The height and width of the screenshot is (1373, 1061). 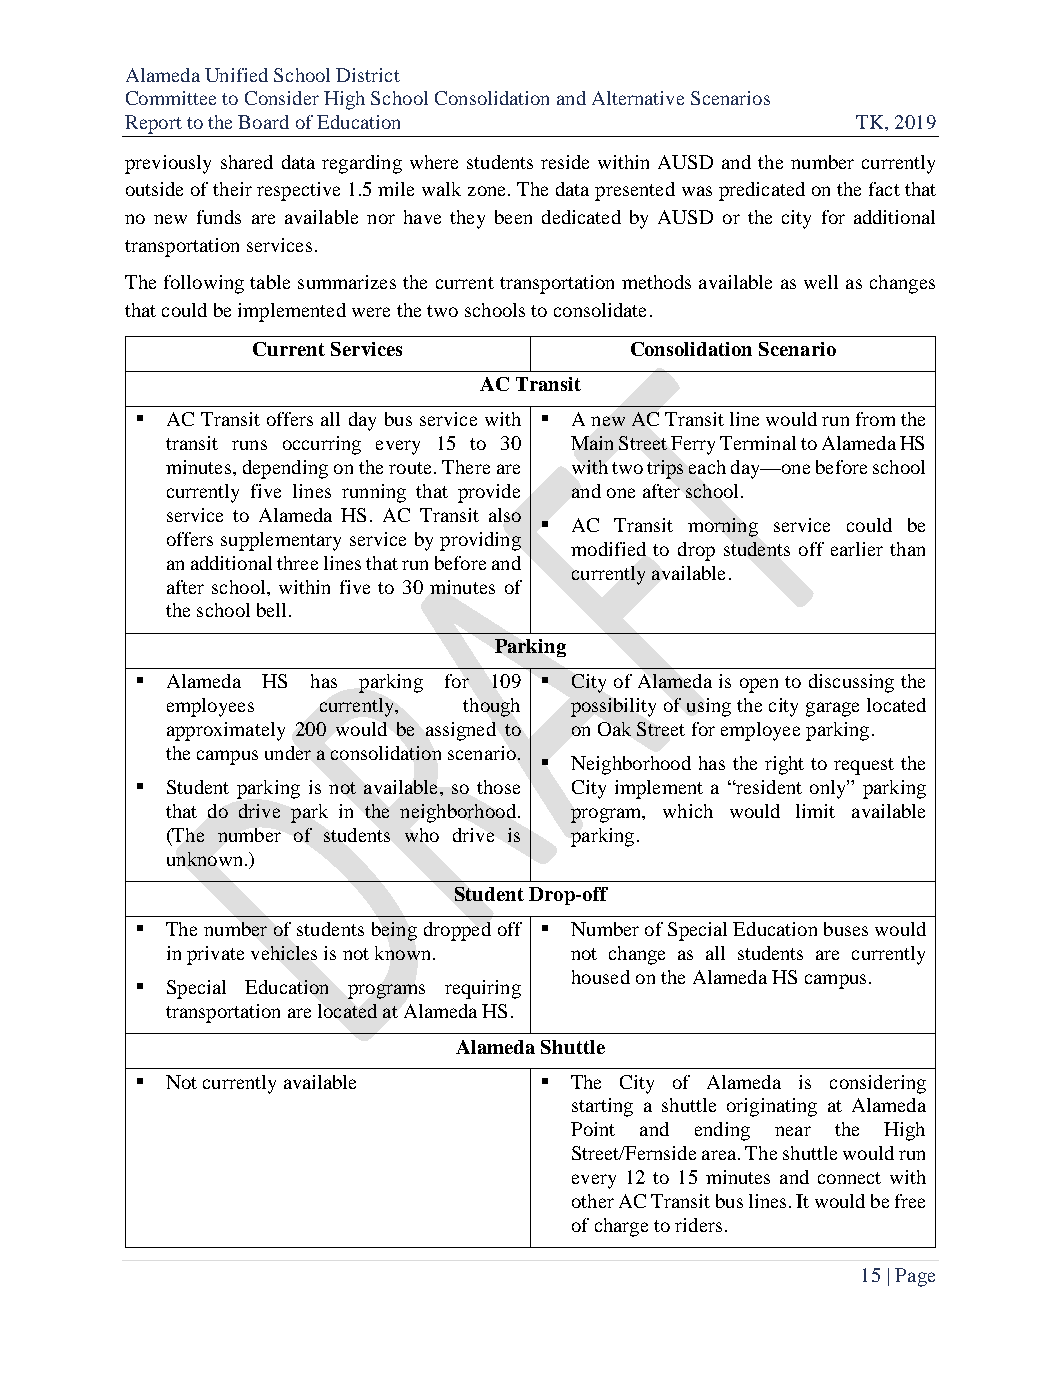 I want to click on other, so click(x=593, y=1201).
